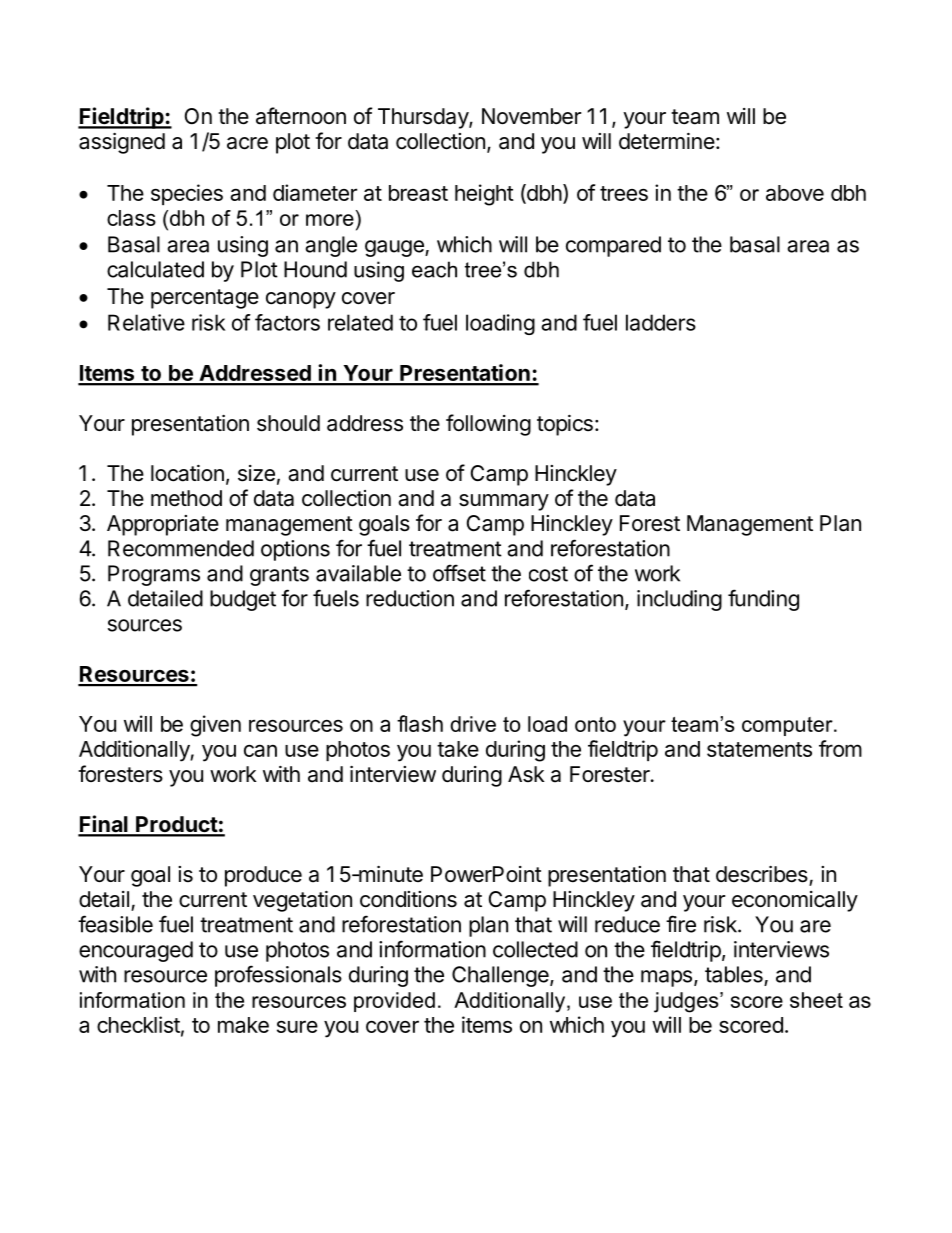 Image resolution: width=952 pixels, height=1233 pixels. Describe the element at coordinates (763, 600) in the screenshot. I see `funding` at that location.
